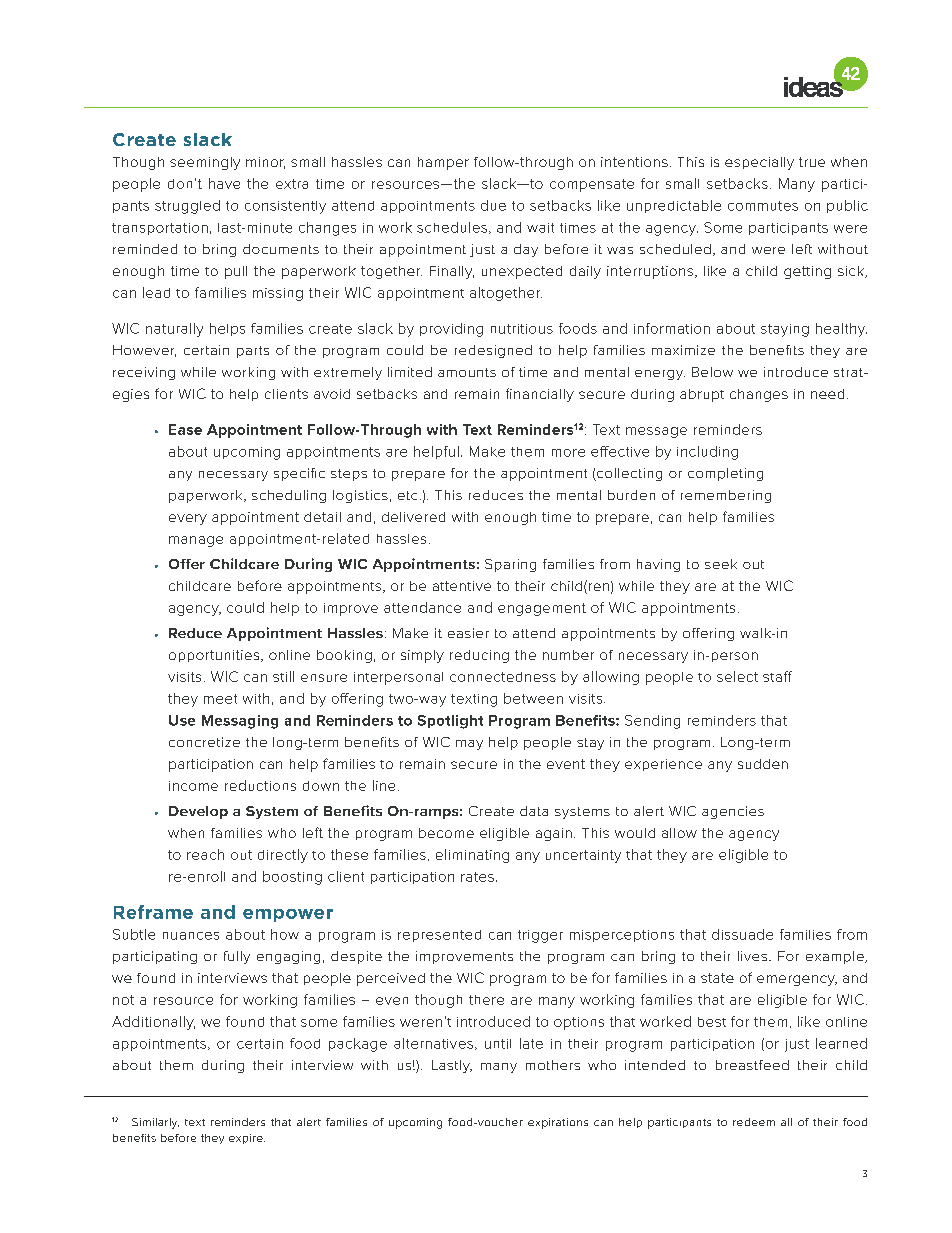  I want to click on rates, so click(477, 877).
